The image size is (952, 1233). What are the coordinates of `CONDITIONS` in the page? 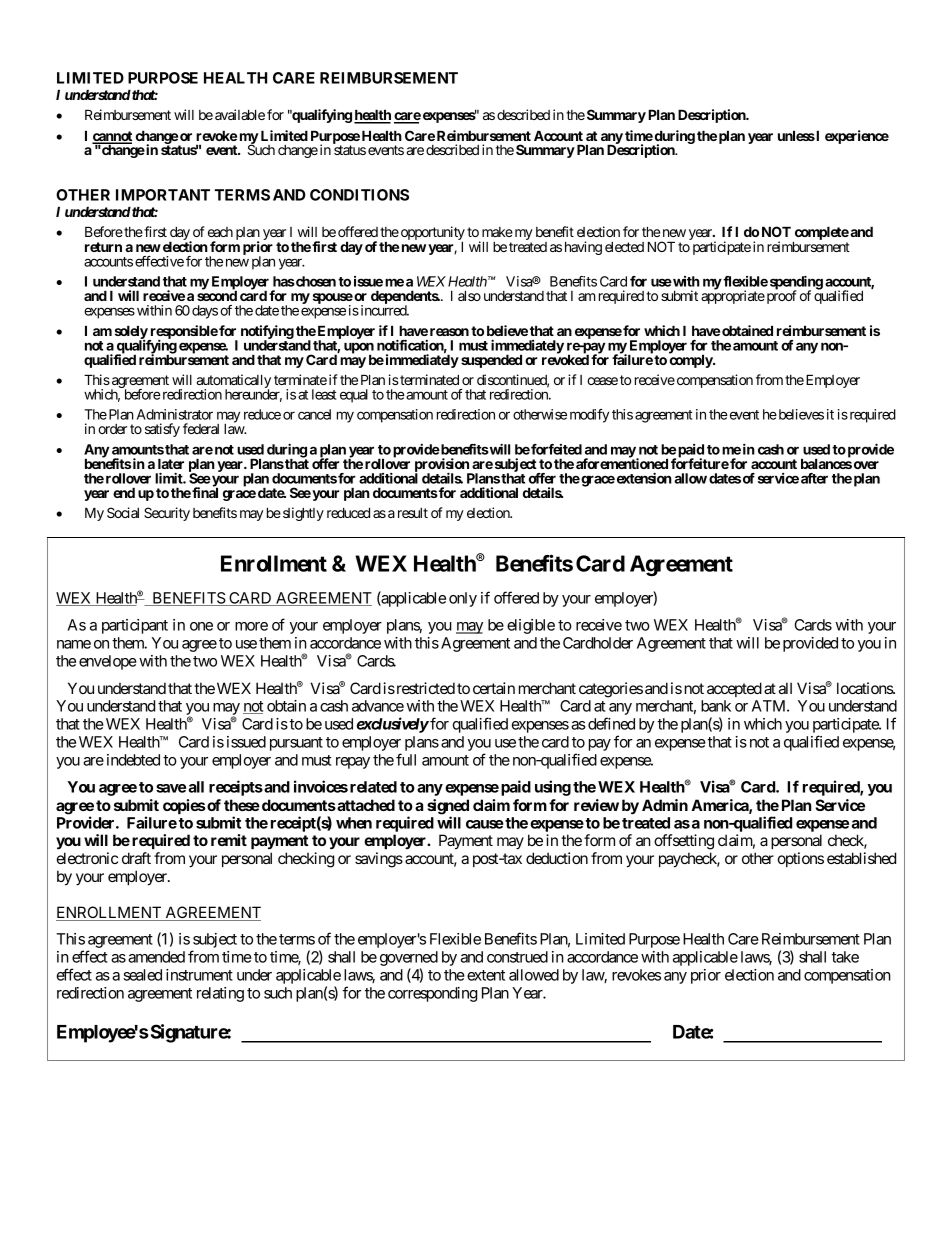 It's located at (359, 195).
